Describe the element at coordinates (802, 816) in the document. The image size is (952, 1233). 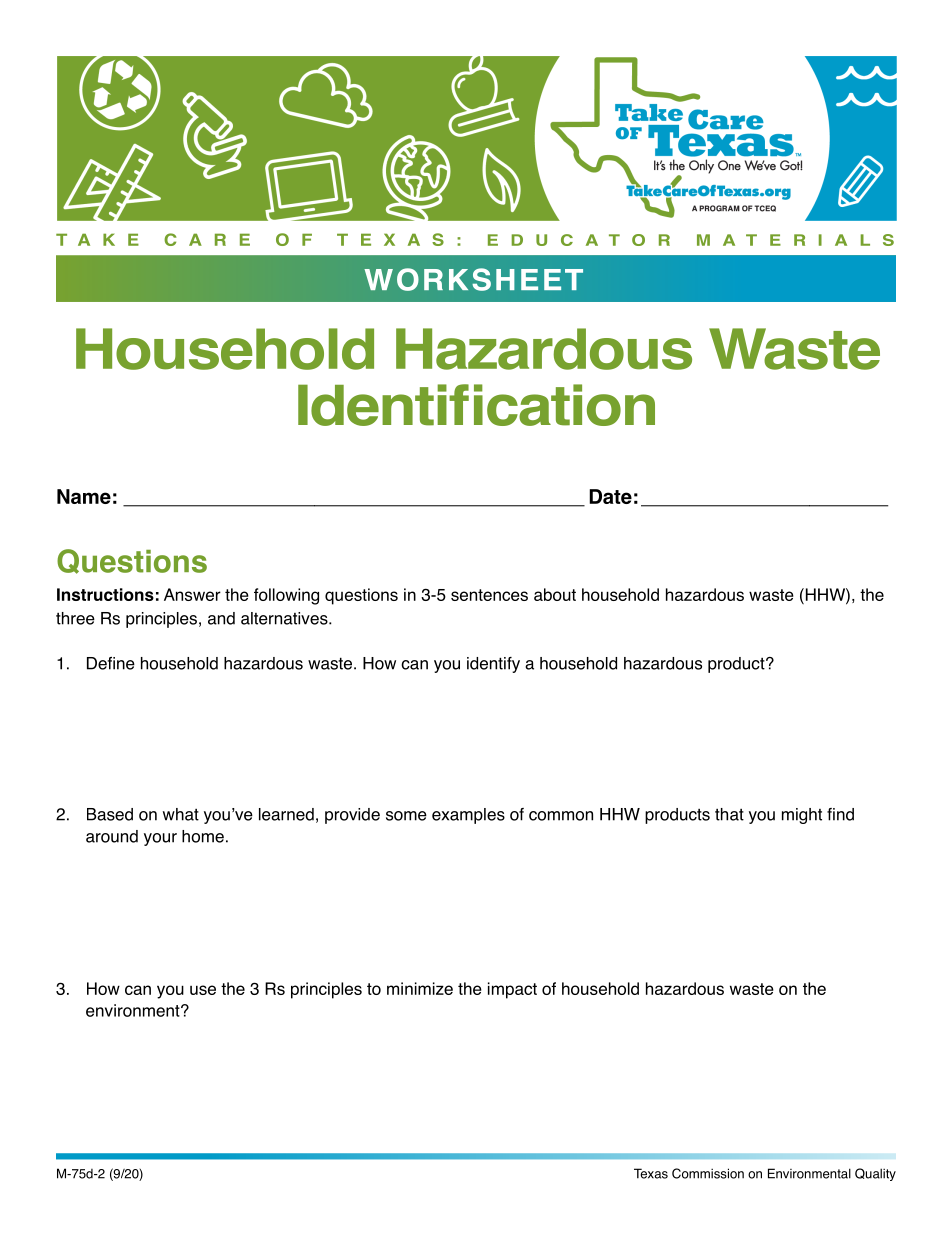
I see `might` at that location.
